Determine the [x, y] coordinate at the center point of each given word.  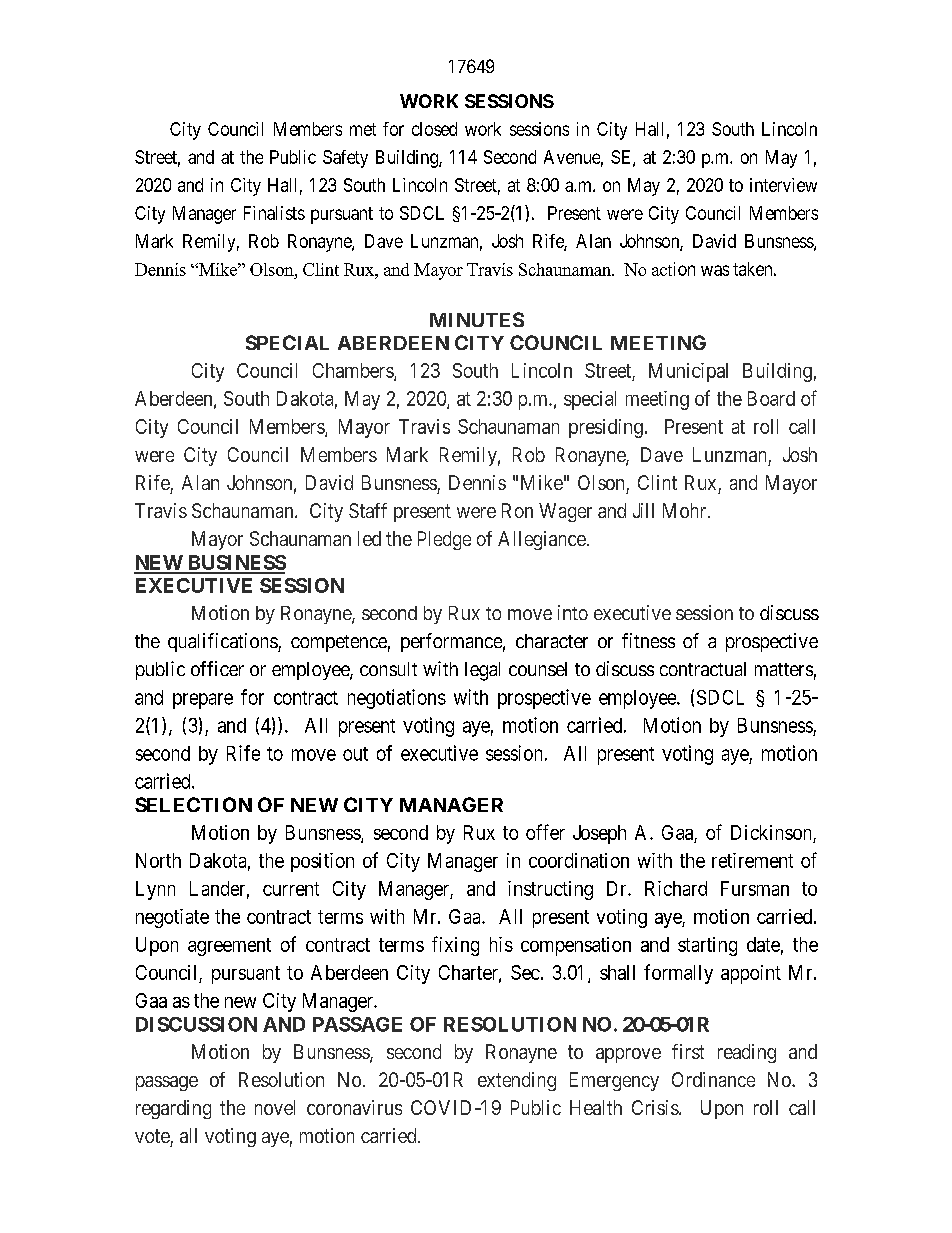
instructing [550, 890]
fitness [648, 640]
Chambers [354, 372]
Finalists [274, 213]
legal [482, 671]
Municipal [688, 372]
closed [434, 129]
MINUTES [477, 319]
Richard [676, 888]
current [291, 889]
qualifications [223, 642]
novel [275, 1107]
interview [783, 185]
